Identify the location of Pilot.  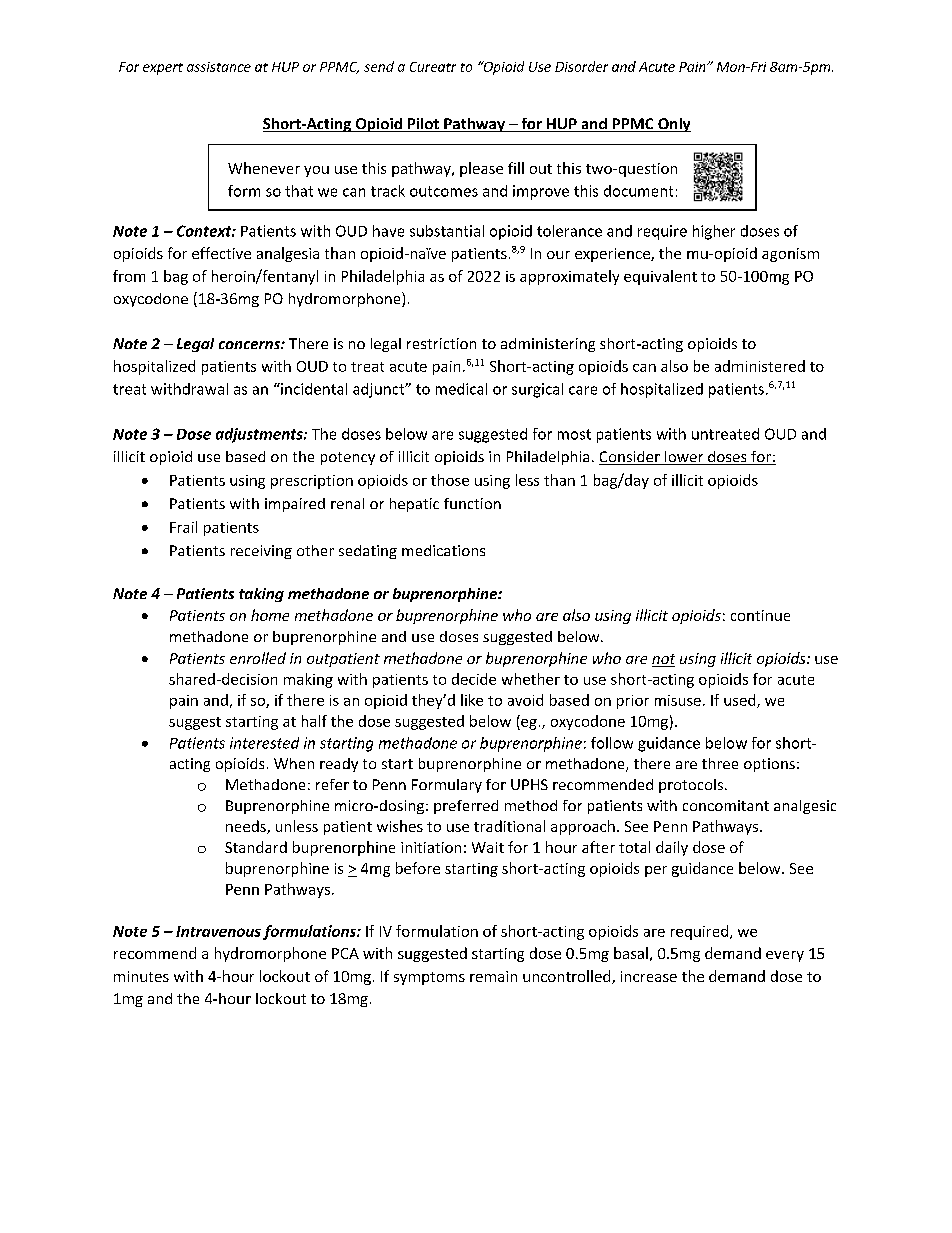
(423, 125).
